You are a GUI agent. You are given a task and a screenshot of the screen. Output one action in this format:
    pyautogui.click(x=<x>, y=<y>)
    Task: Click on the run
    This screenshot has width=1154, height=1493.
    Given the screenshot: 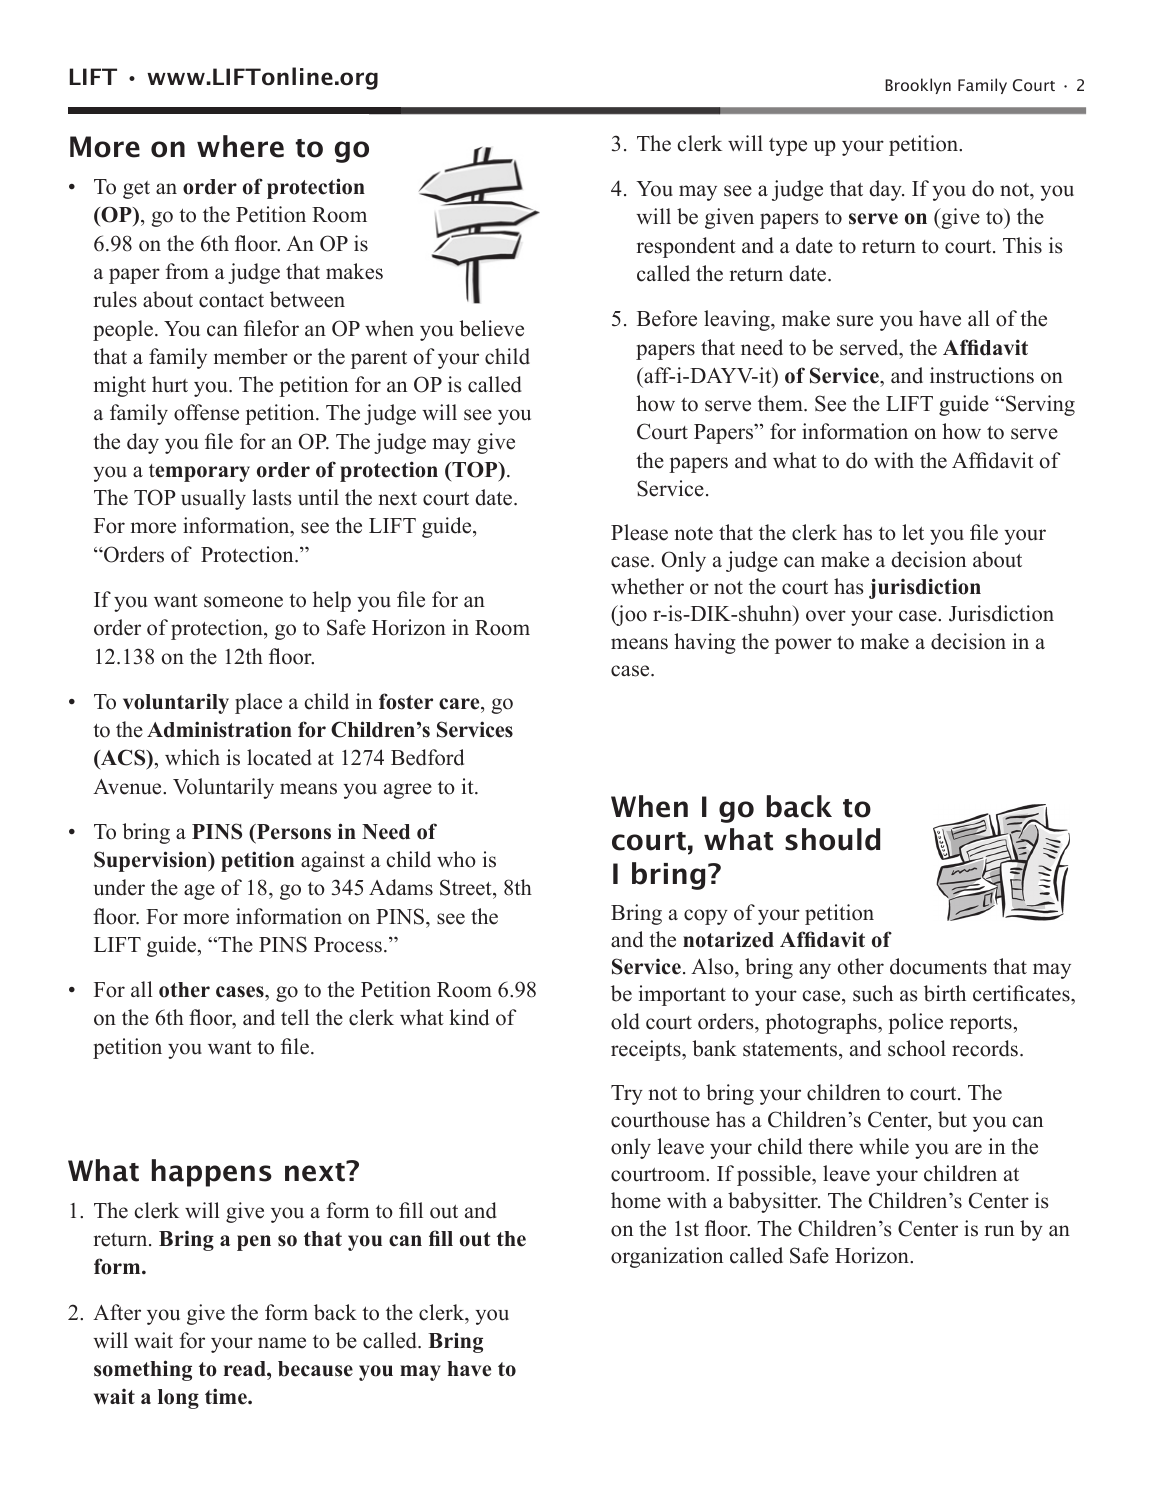 What is the action you would take?
    pyautogui.click(x=999, y=1231)
